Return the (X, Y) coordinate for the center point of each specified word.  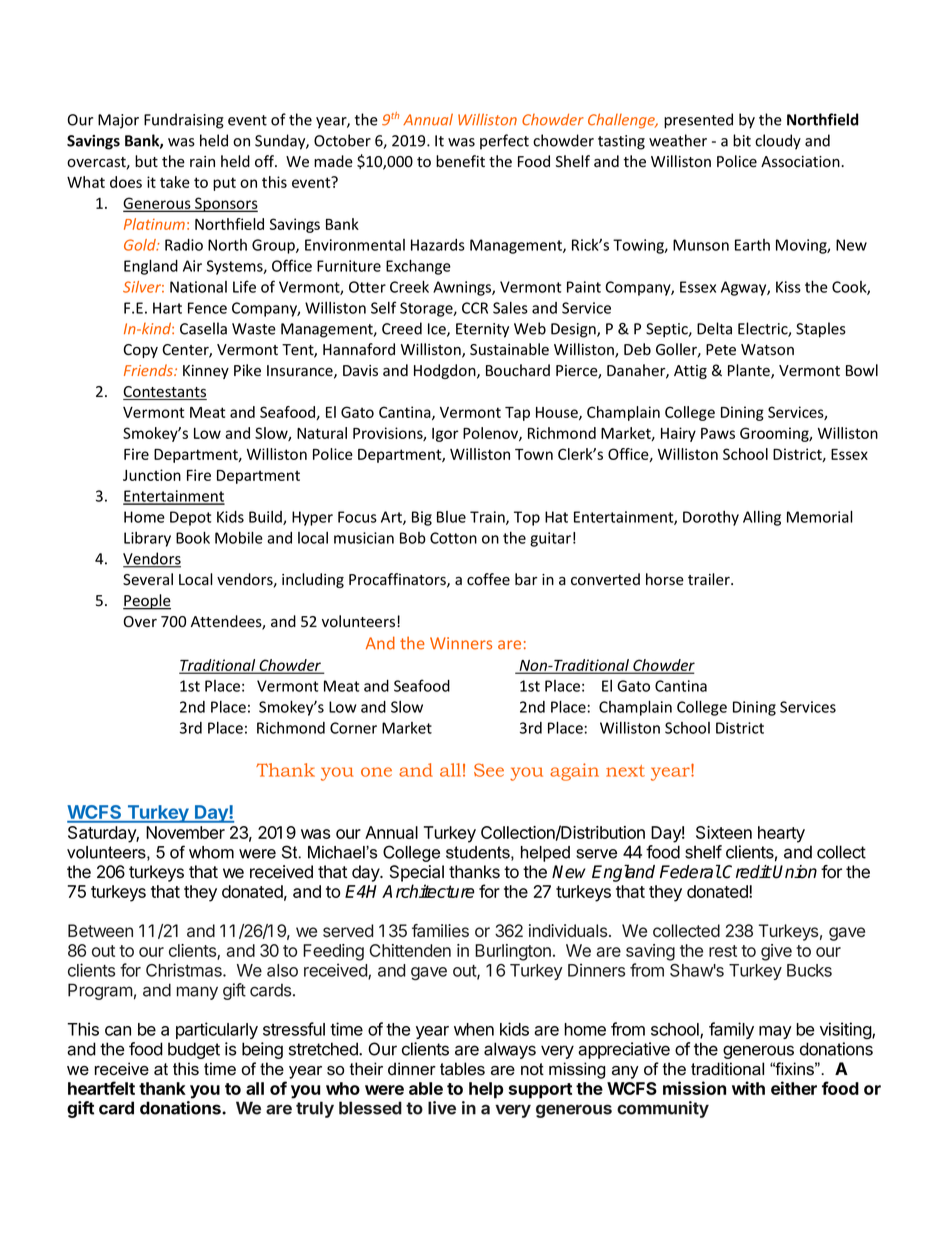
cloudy (778, 142)
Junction (152, 475)
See (489, 770)
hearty (781, 834)
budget (194, 1050)
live (442, 1108)
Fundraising (184, 121)
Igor (445, 435)
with (748, 1088)
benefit (460, 161)
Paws (718, 433)
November (185, 832)
